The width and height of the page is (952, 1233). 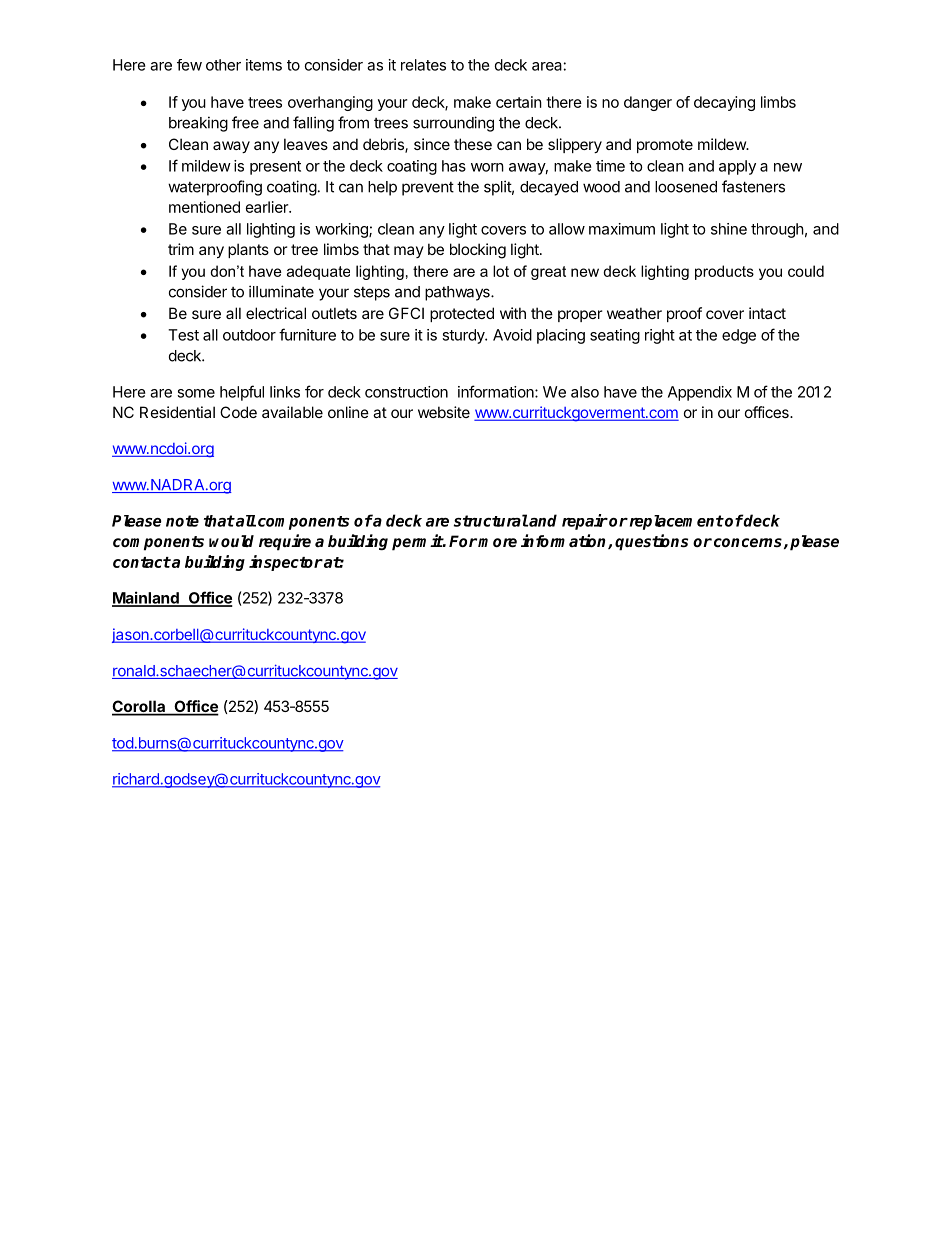 What do you see at coordinates (196, 393) in the page?
I see `some` at bounding box center [196, 393].
